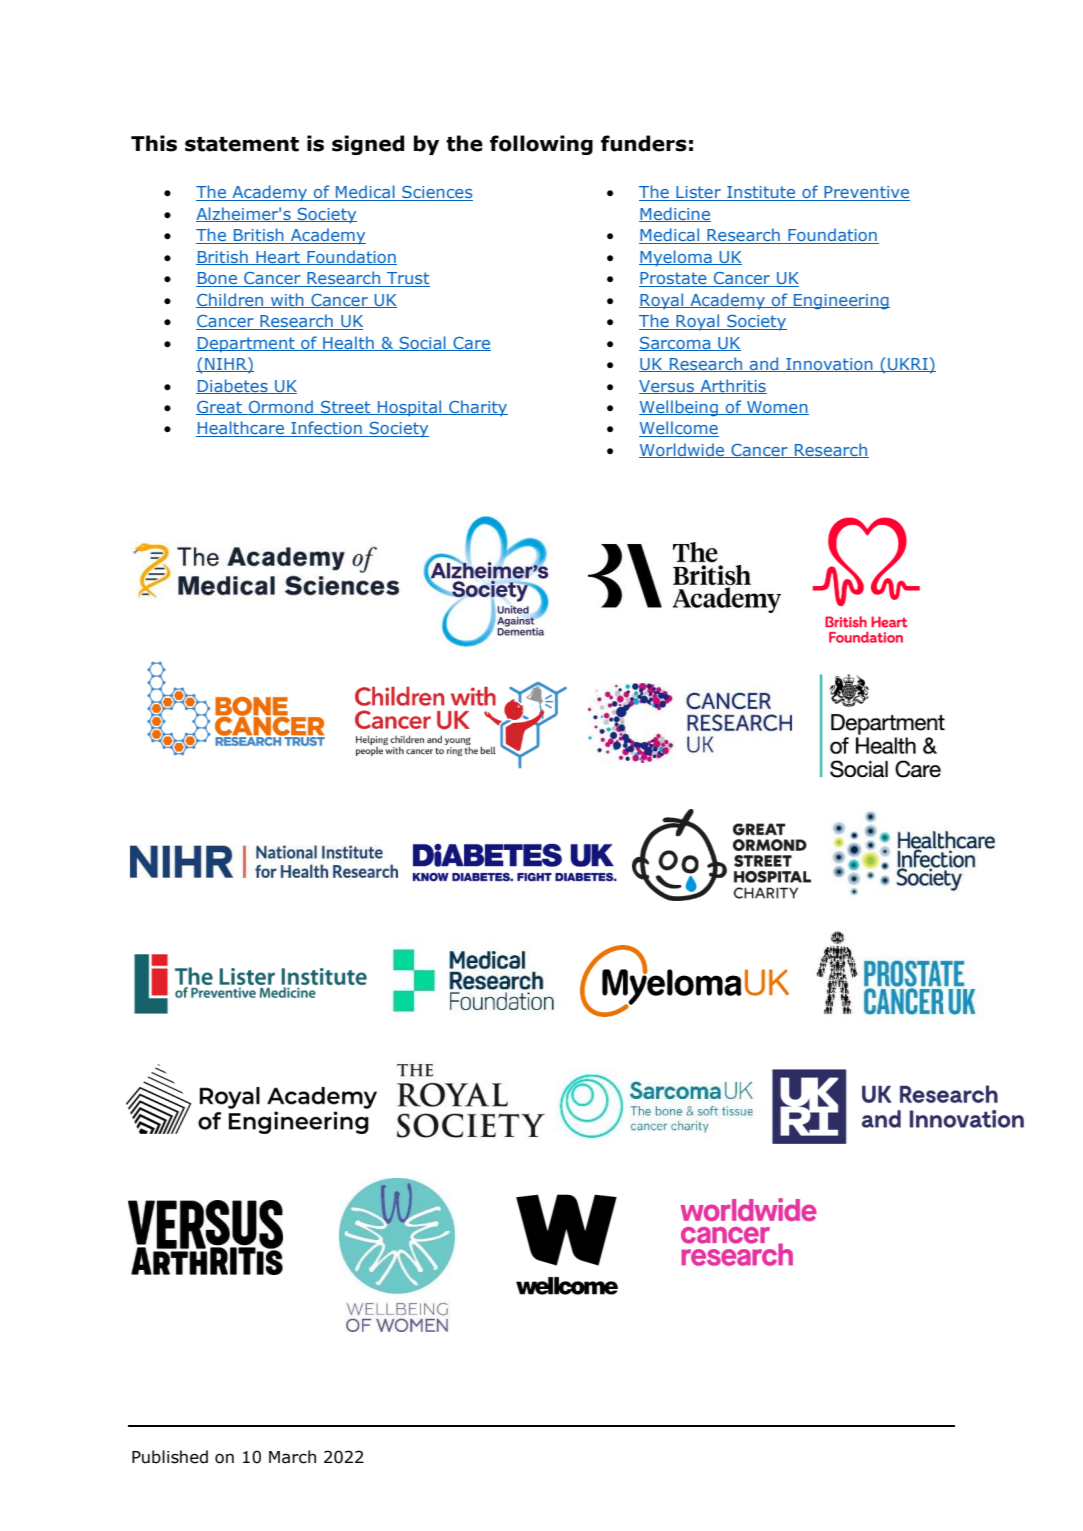  Describe the element at coordinates (170, 1457) in the screenshot. I see `Published` at that location.
